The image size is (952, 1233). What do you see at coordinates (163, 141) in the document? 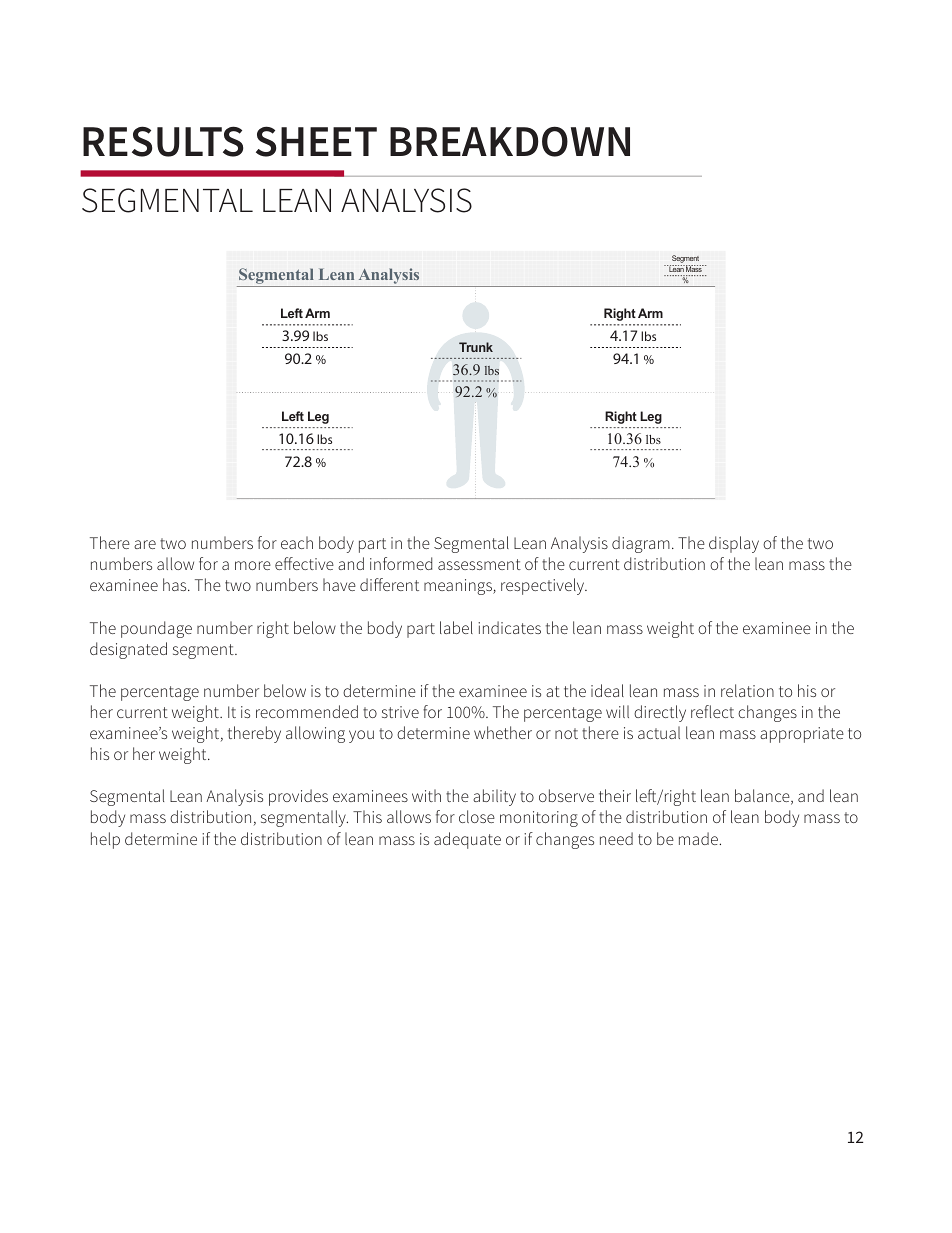
I see `RESULTS` at bounding box center [163, 141].
